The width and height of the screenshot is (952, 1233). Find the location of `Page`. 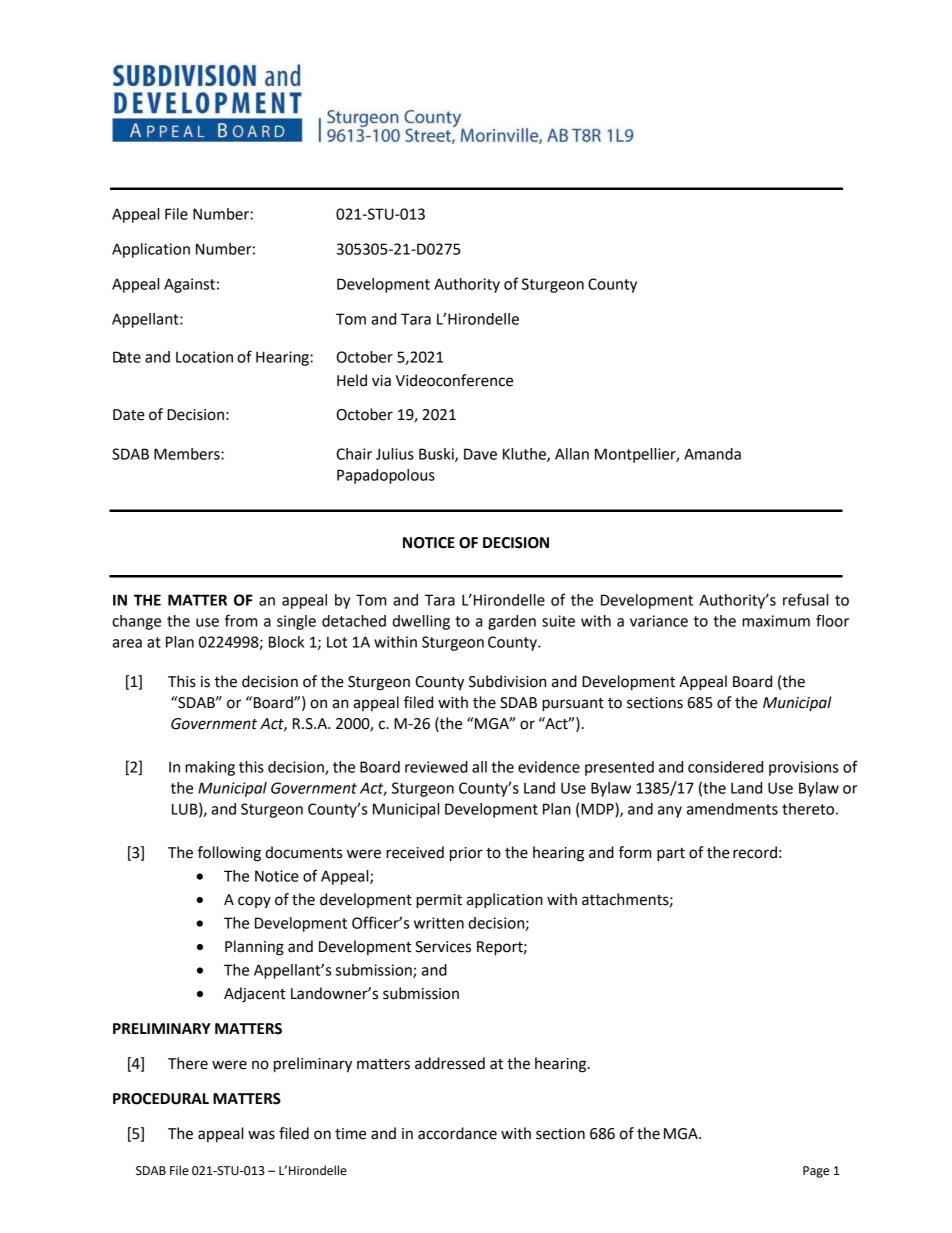

Page is located at coordinates (816, 1172).
